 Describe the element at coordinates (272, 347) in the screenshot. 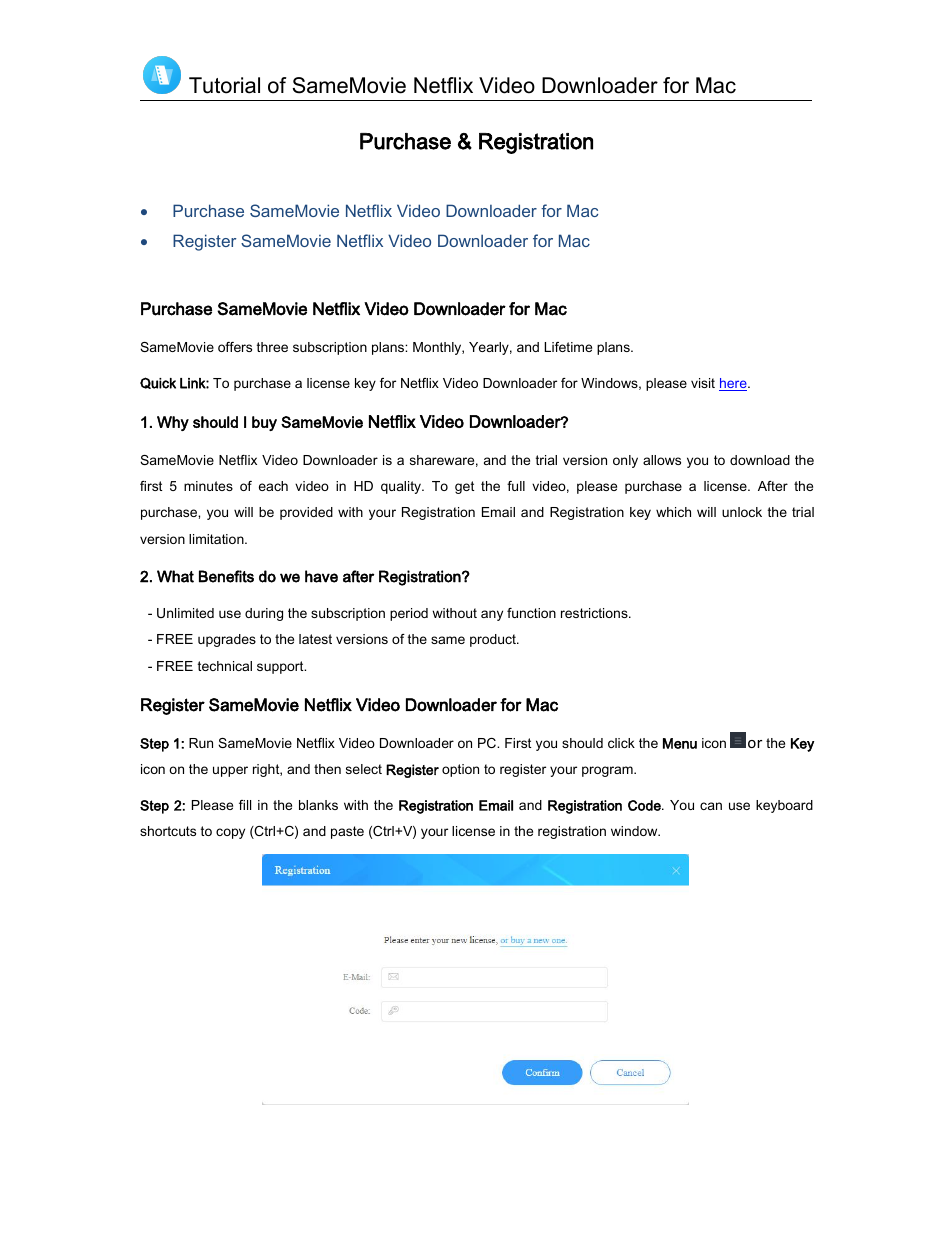

I see `three` at that location.
